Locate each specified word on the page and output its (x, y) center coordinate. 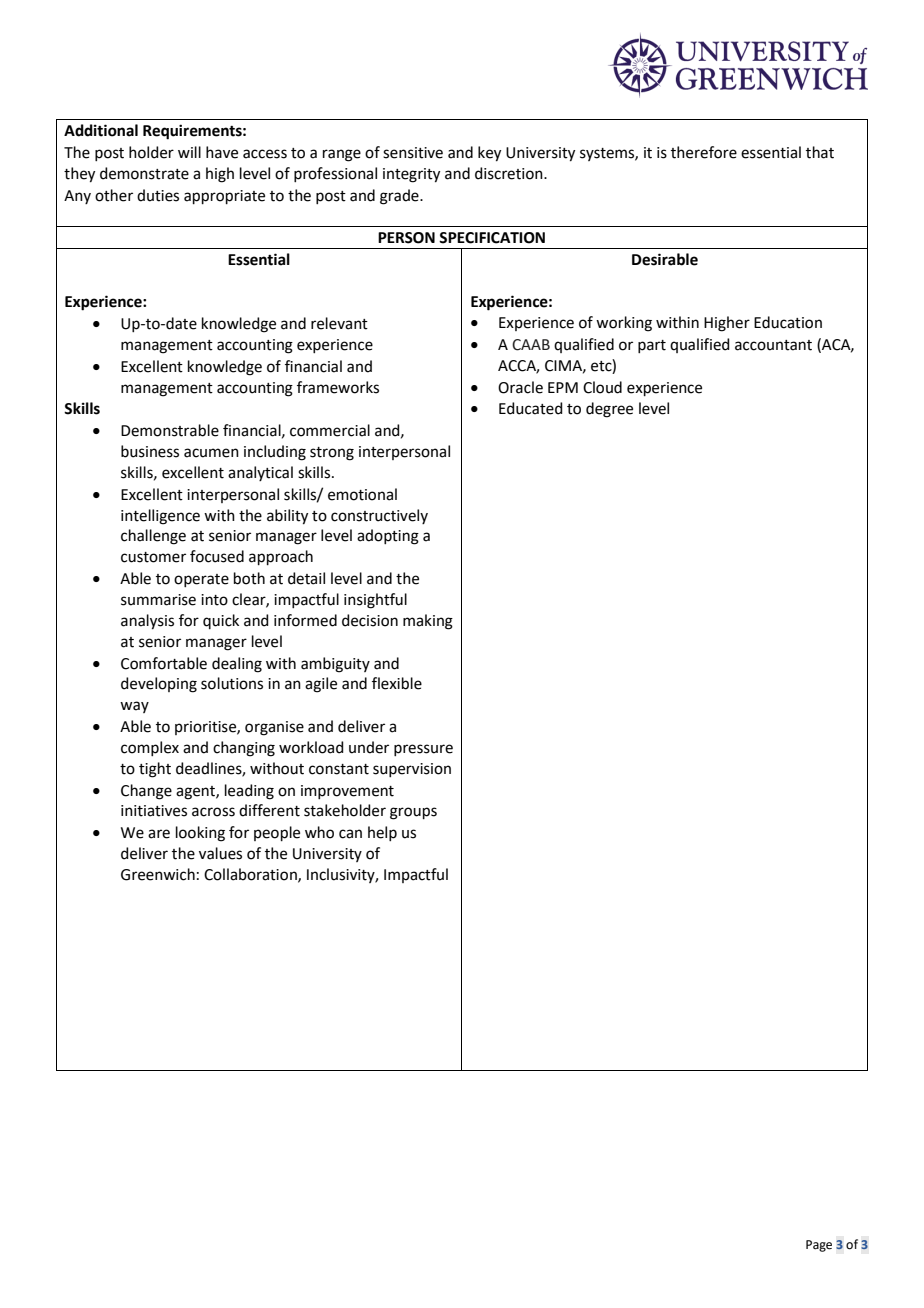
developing (159, 685)
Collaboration (251, 875)
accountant (773, 345)
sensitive (413, 153)
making (428, 622)
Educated (531, 408)
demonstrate (144, 173)
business (150, 451)
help (382, 833)
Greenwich (158, 874)
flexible (397, 683)
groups (413, 813)
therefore (704, 152)
